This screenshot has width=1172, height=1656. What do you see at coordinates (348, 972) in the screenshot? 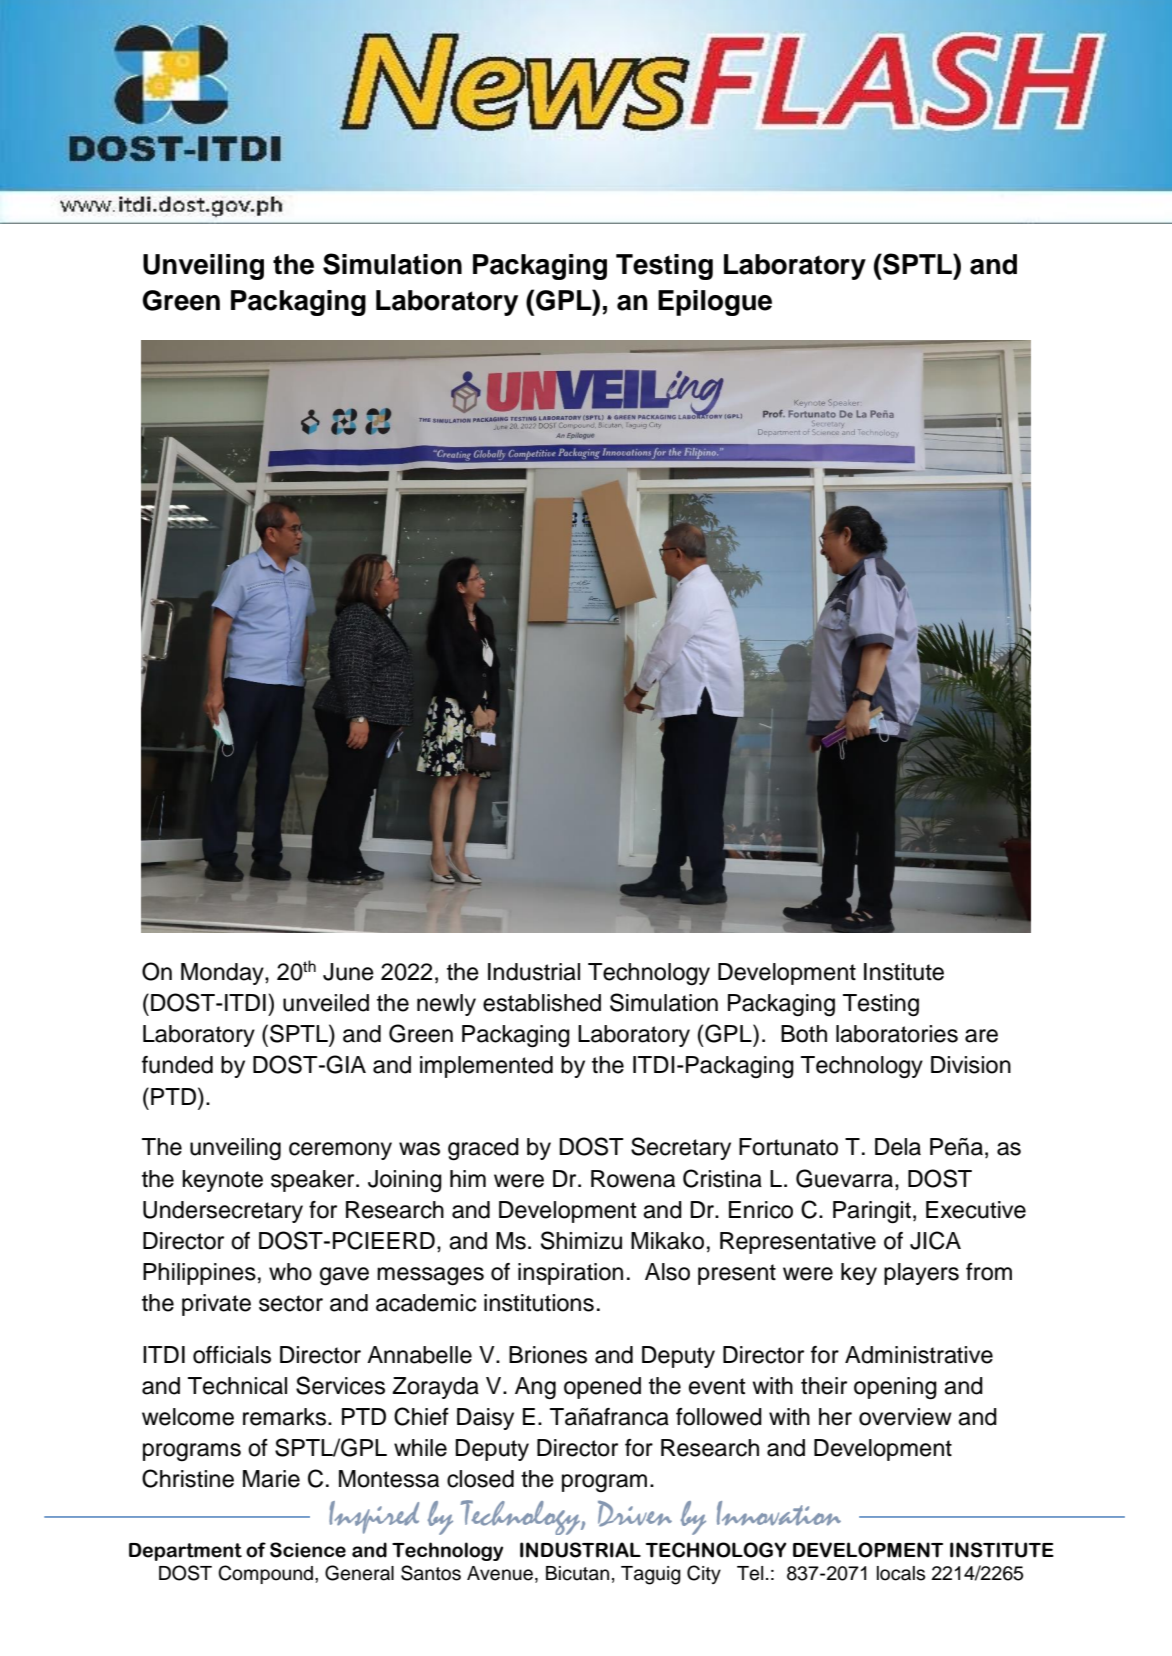
I see `June` at bounding box center [348, 972].
